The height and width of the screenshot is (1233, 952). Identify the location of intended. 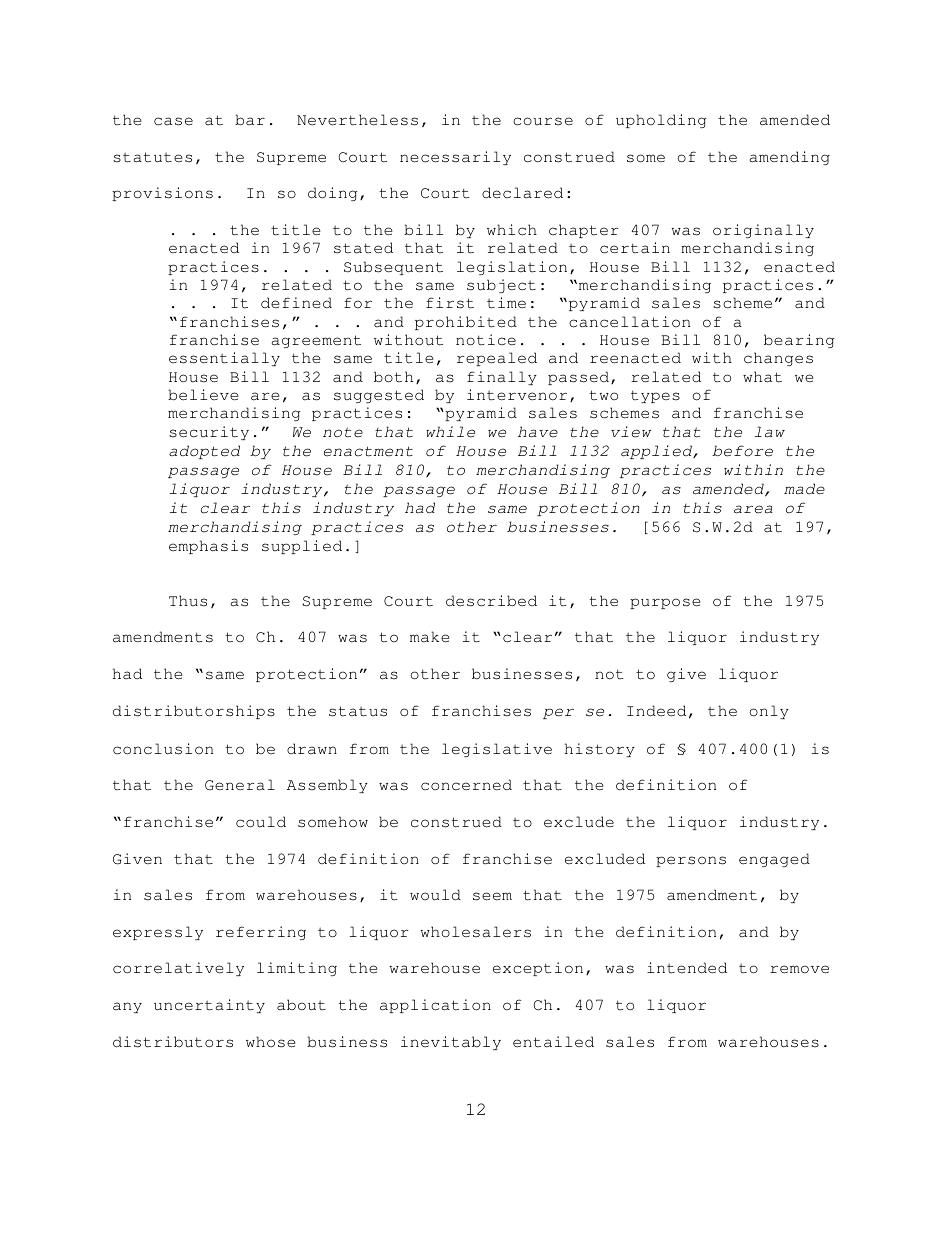
(687, 968).
